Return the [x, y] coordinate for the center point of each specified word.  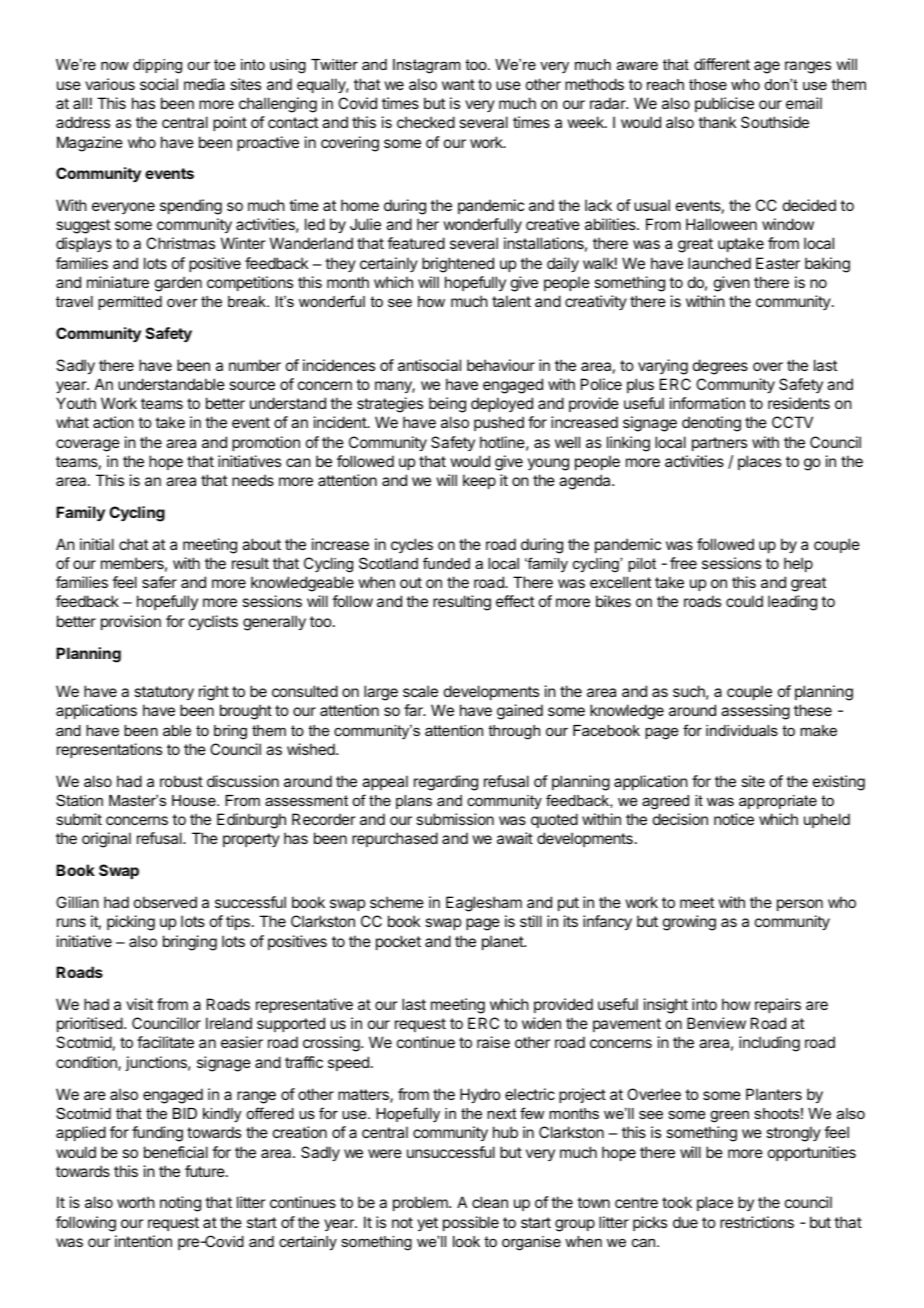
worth [136, 1202]
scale [420, 691]
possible [471, 1223]
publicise [724, 104]
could [744, 601]
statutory [164, 693]
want [458, 84]
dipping [157, 66]
